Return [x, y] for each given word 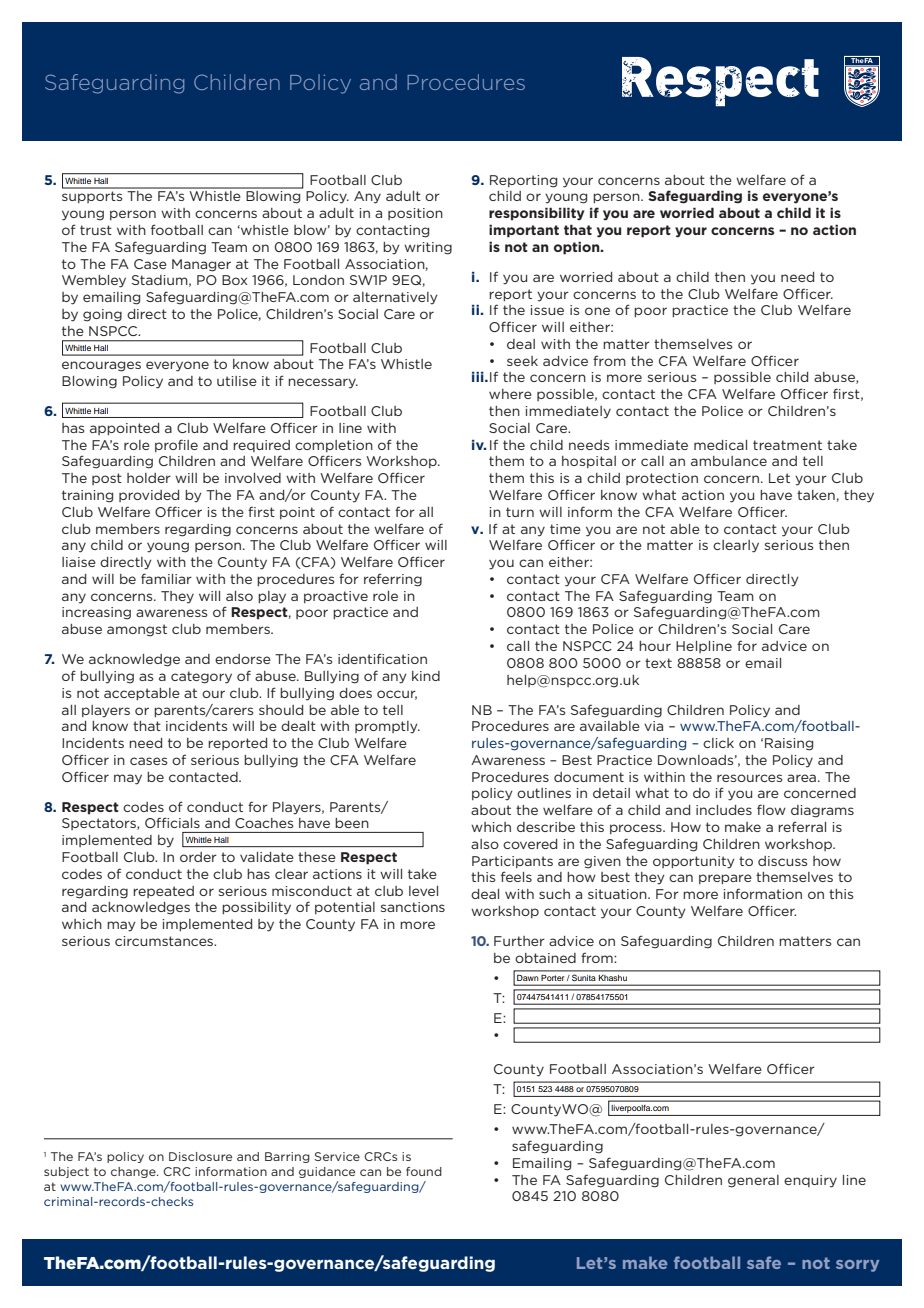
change [134, 1172]
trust [96, 230]
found [424, 1171]
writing [428, 248]
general [753, 1181]
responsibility [536, 214]
